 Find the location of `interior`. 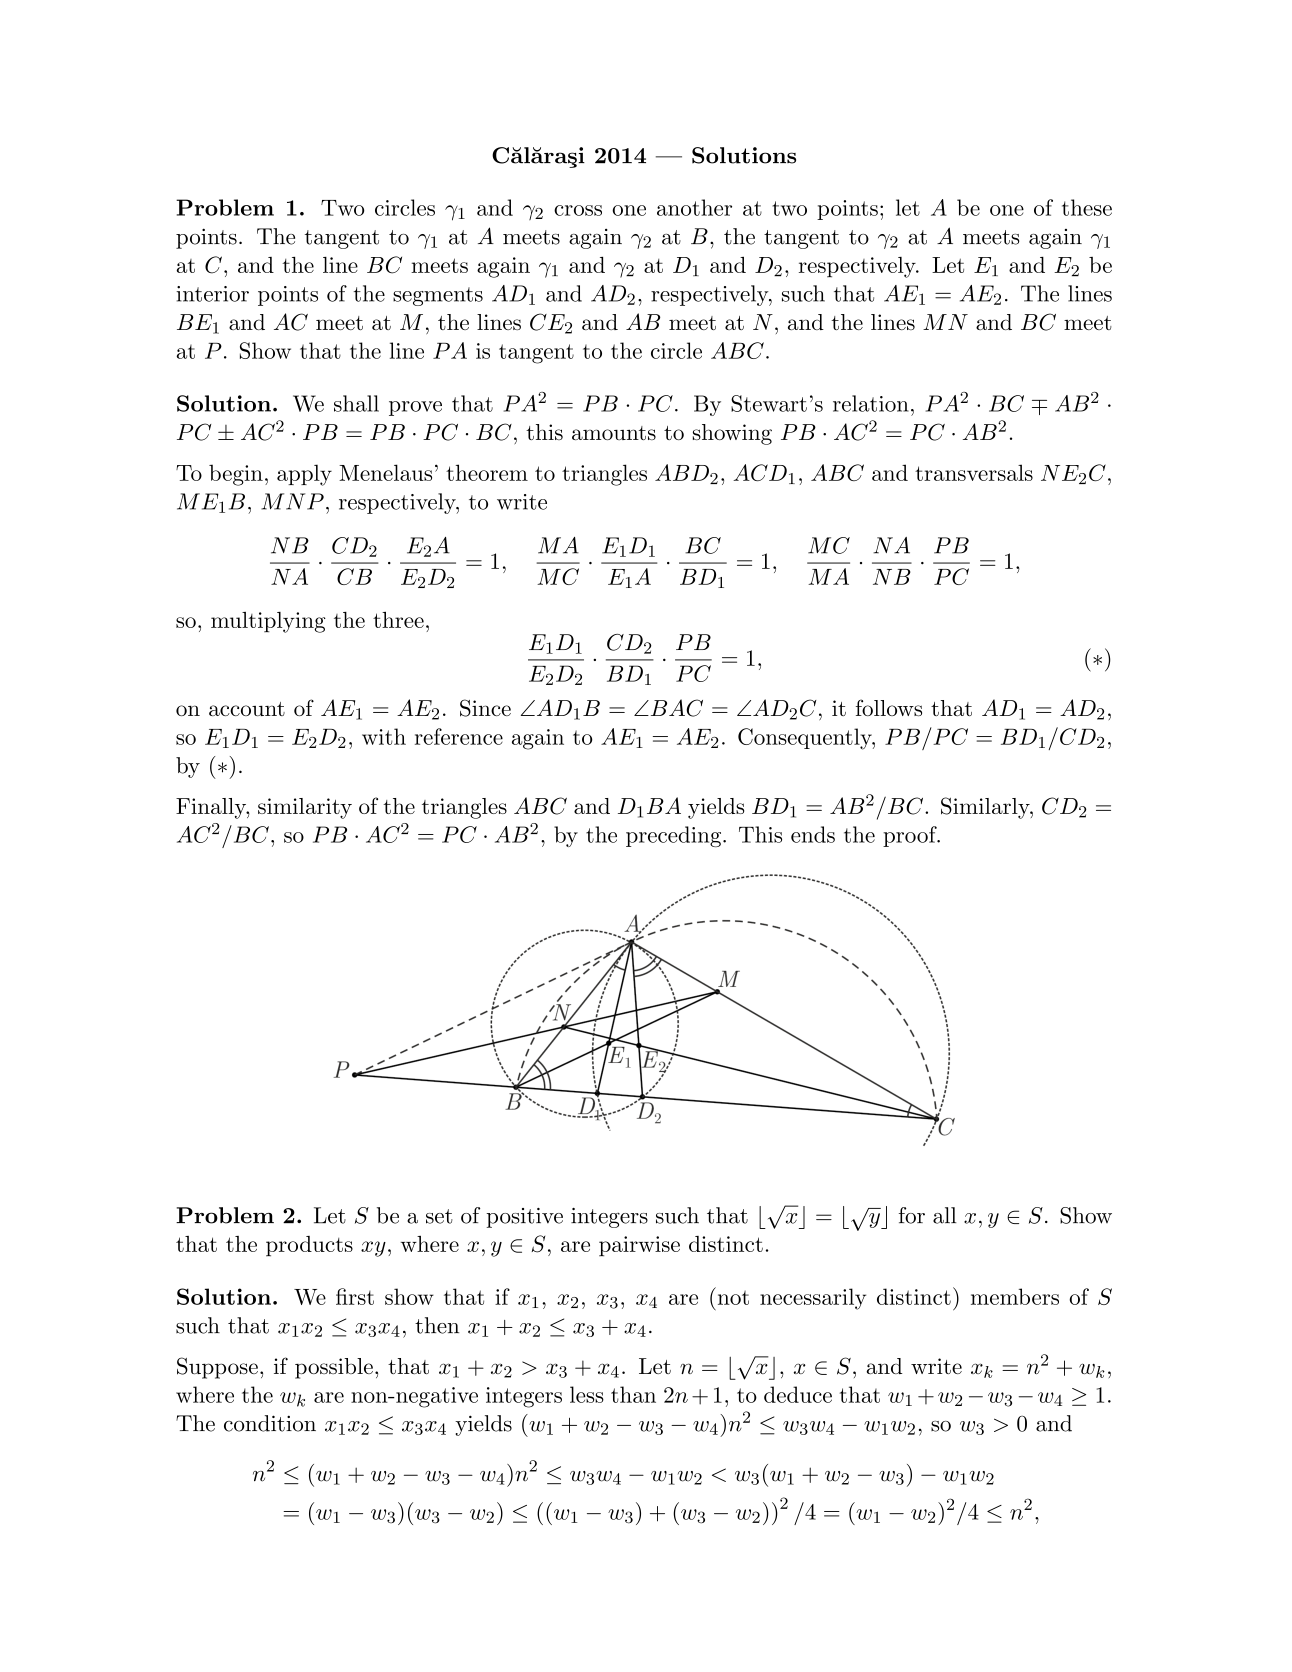

interior is located at coordinates (212, 294).
